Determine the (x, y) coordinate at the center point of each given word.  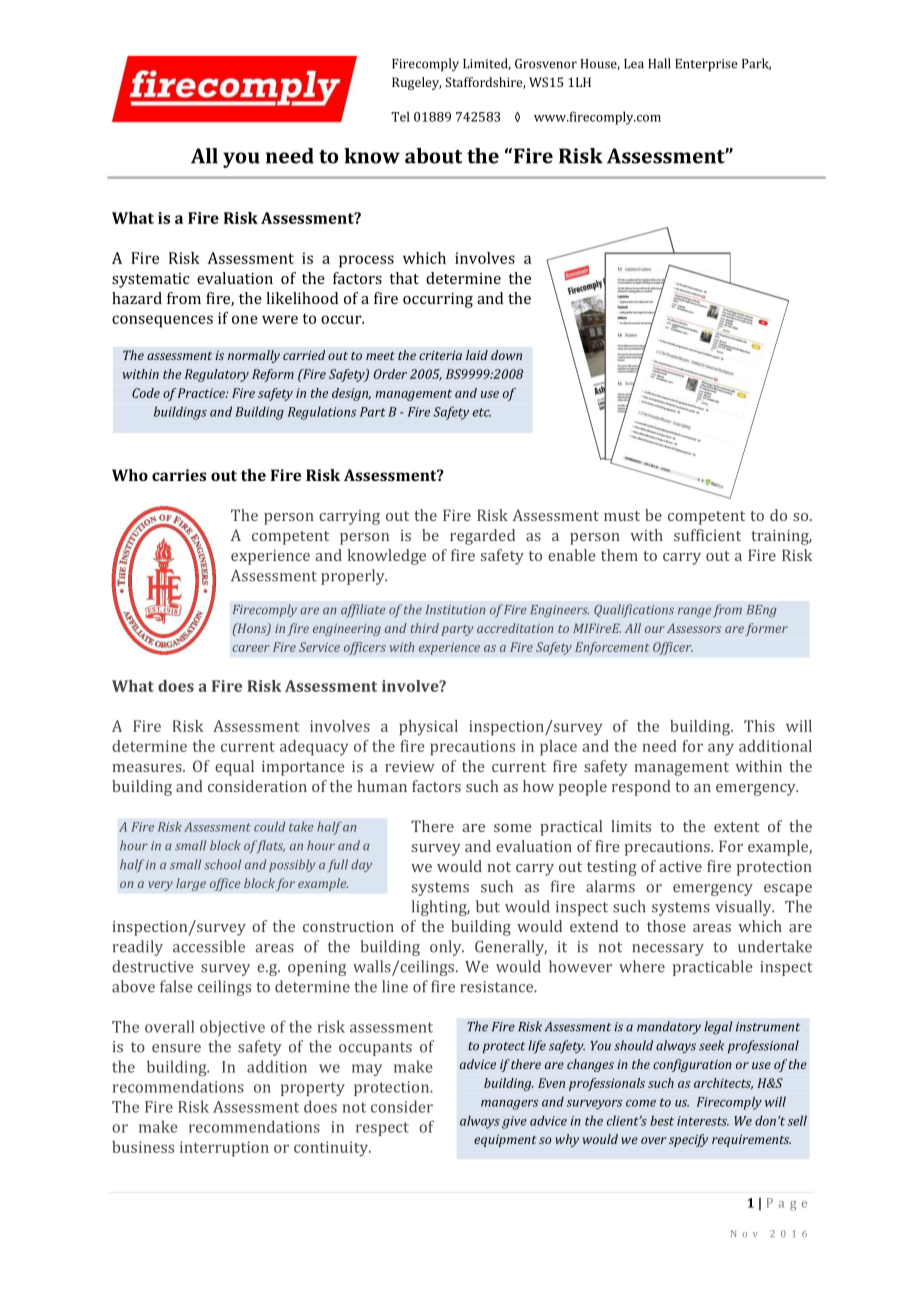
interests (703, 1121)
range (694, 612)
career (251, 648)
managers (510, 1105)
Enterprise (706, 65)
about (433, 156)
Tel (400, 116)
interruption (224, 1149)
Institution (455, 610)
